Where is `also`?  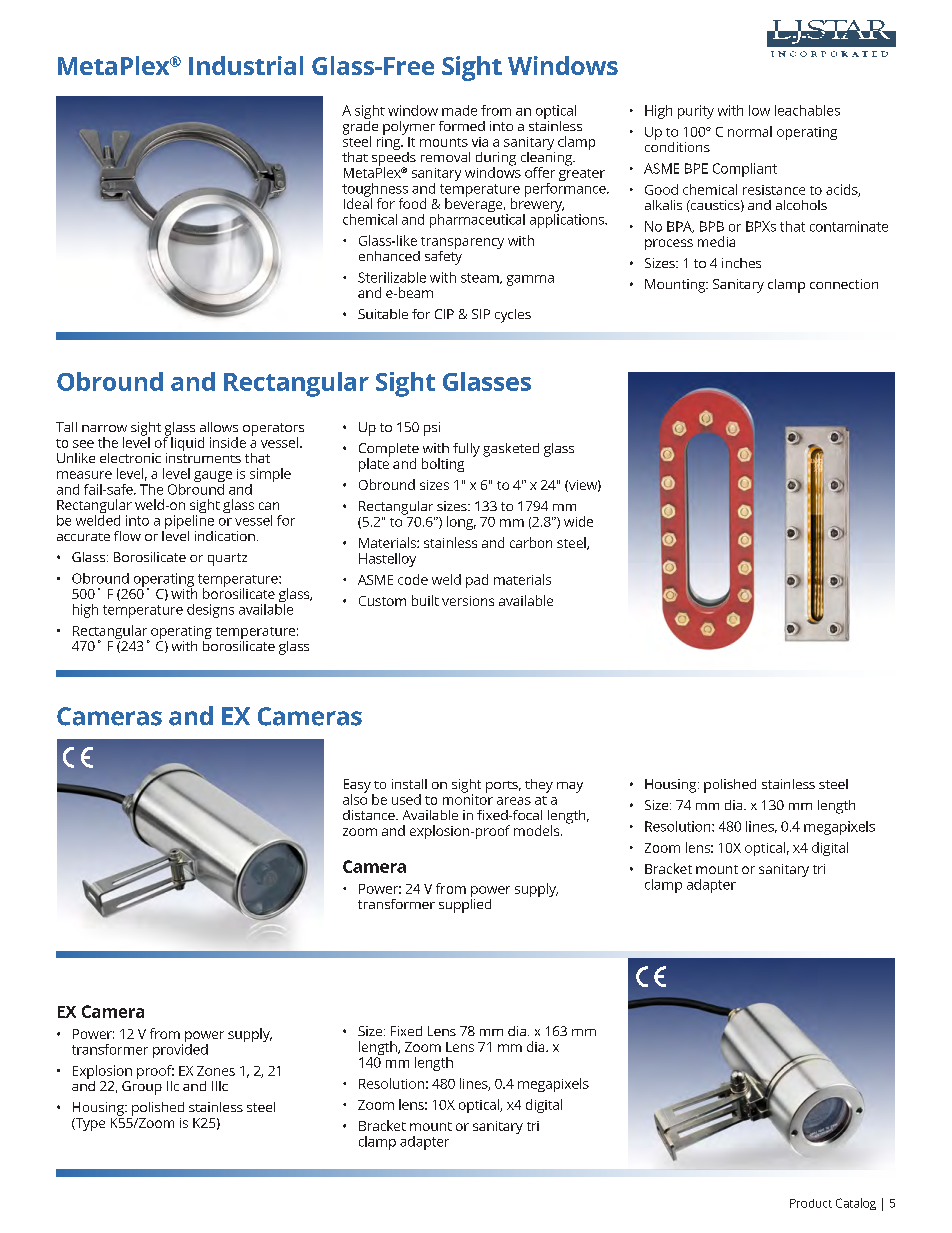 also is located at coordinates (355, 798).
